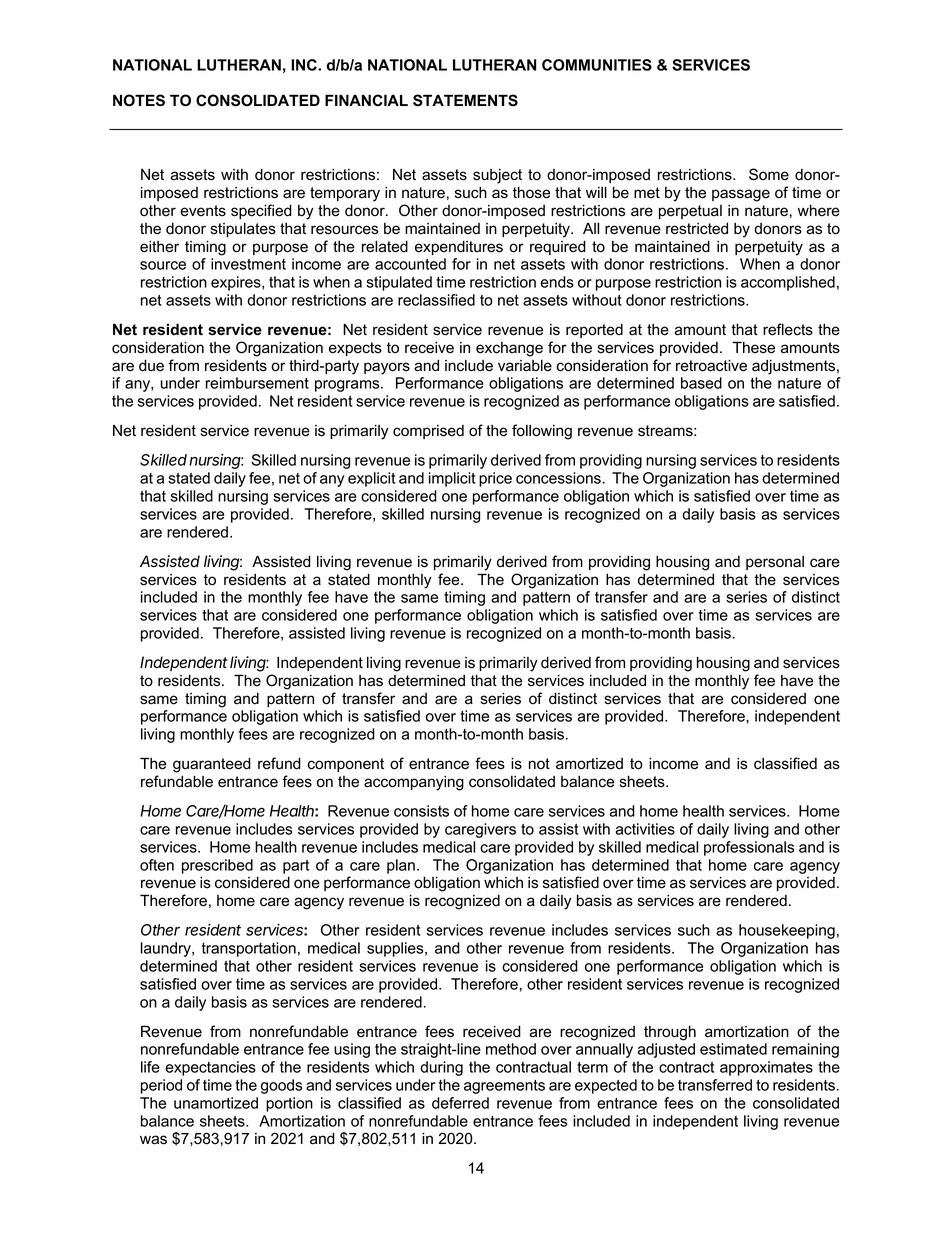  What do you see at coordinates (460, 1103) in the screenshot?
I see `deferred` at bounding box center [460, 1103].
